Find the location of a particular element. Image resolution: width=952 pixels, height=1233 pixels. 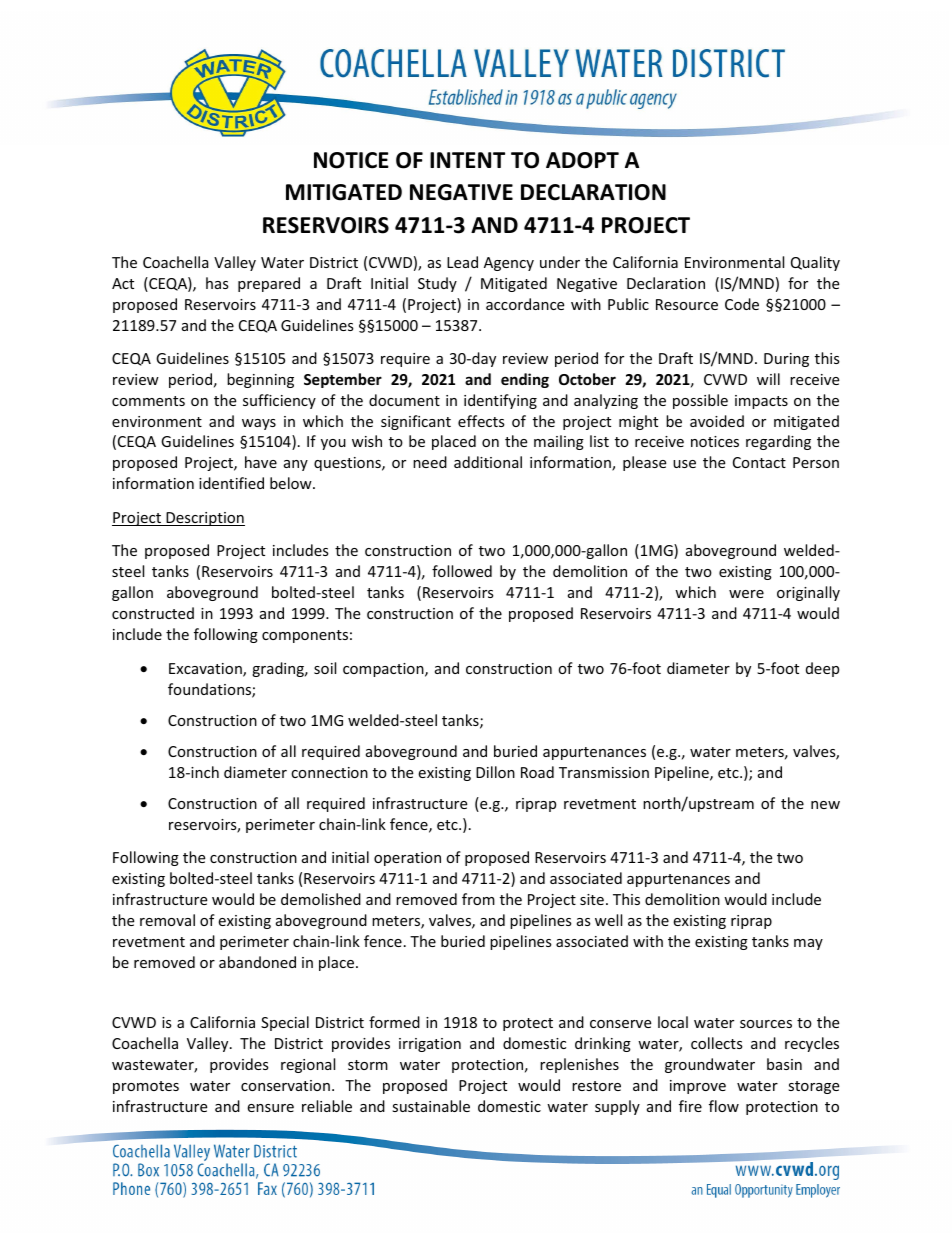

conservation is located at coordinates (285, 1085).
